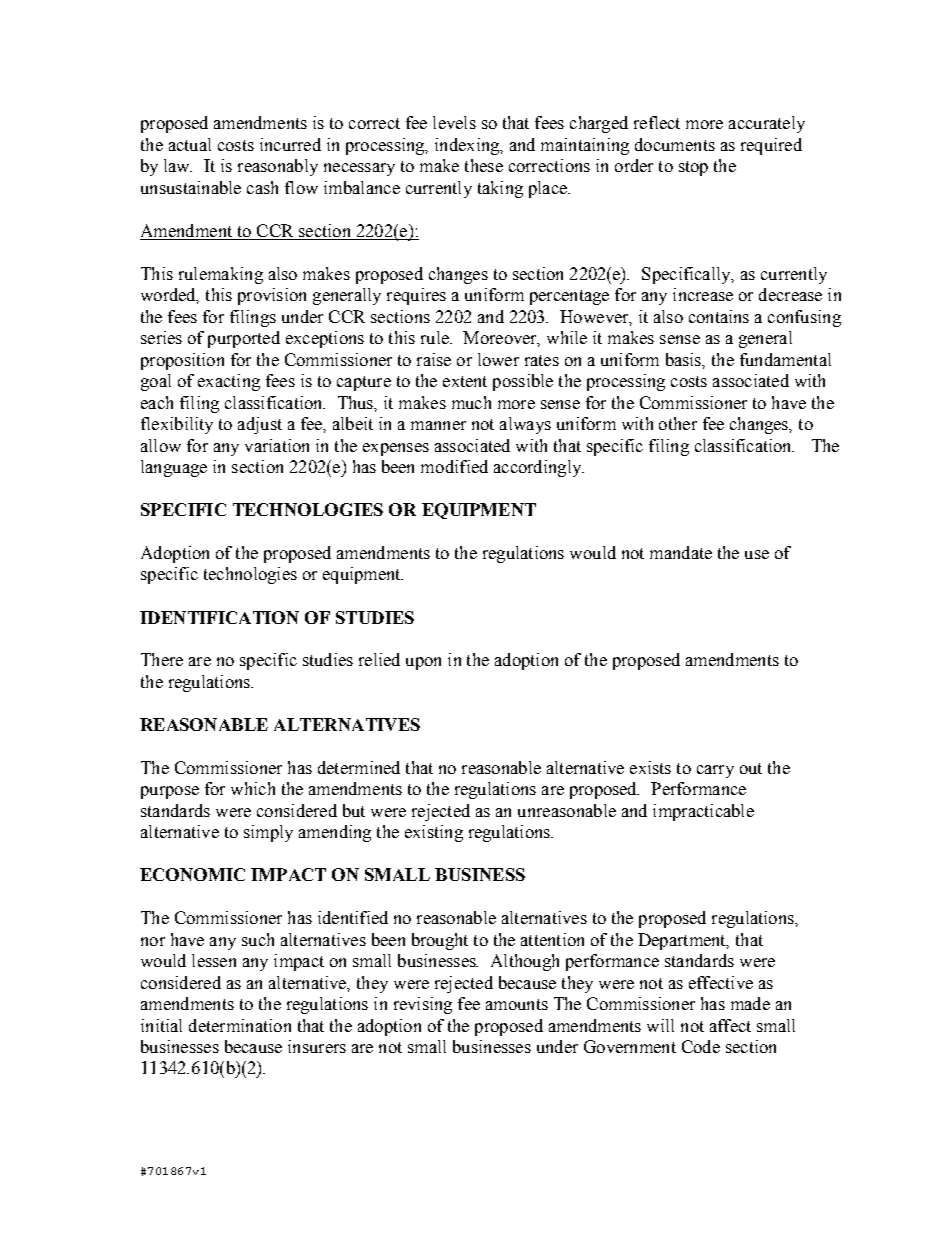 The height and width of the page is (1233, 952). Describe the element at coordinates (693, 168) in the page. I see `stop` at that location.
